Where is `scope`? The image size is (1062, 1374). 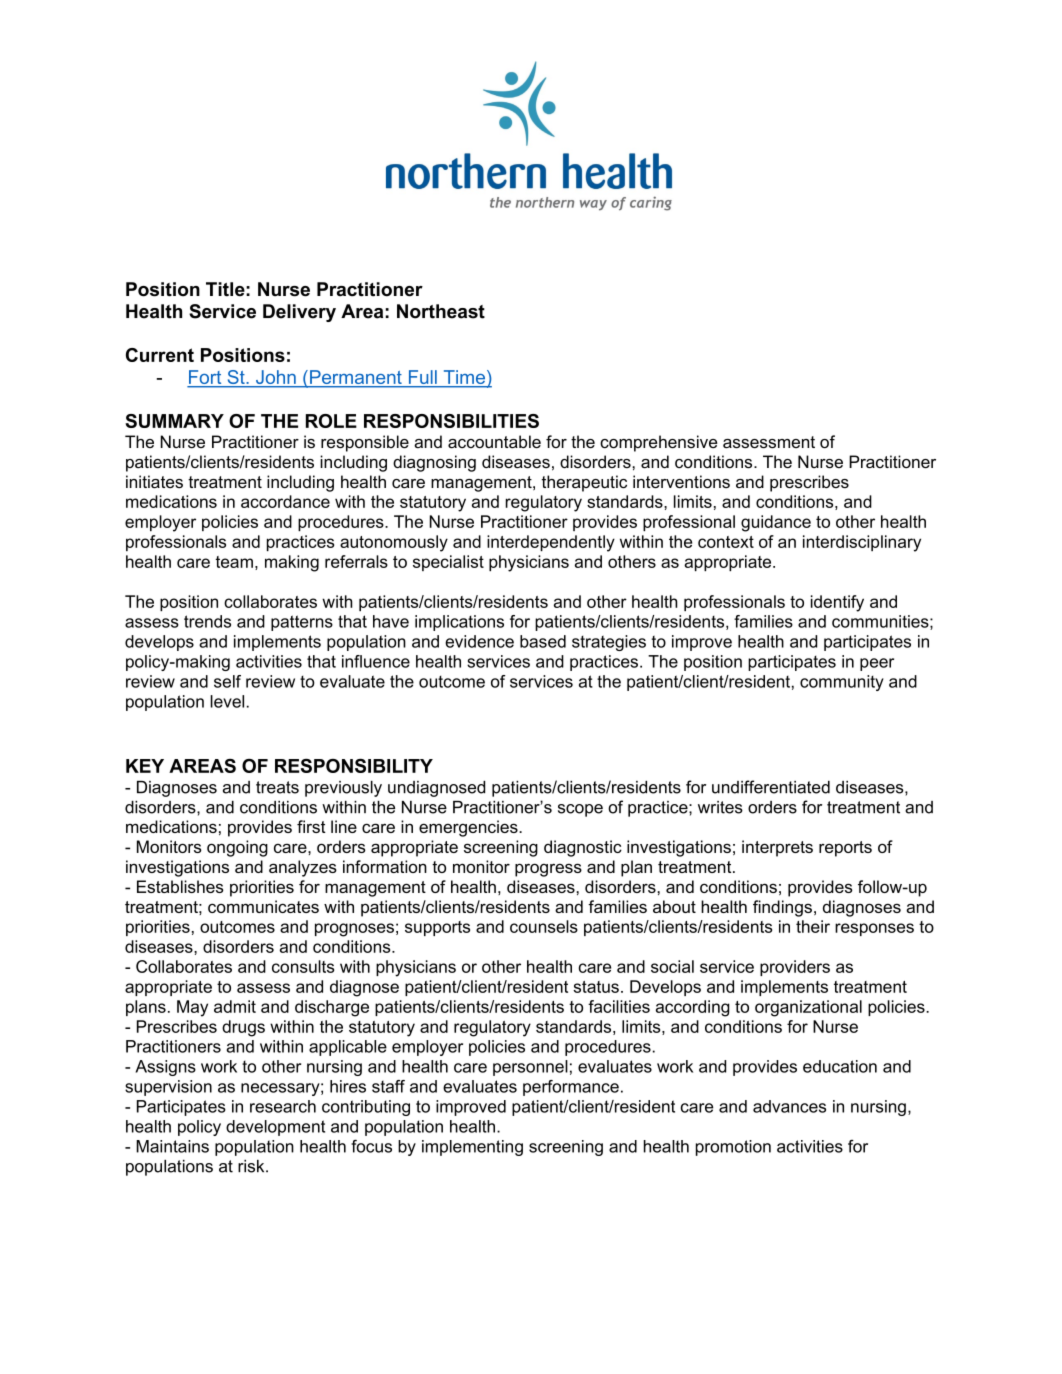 scope is located at coordinates (580, 810).
